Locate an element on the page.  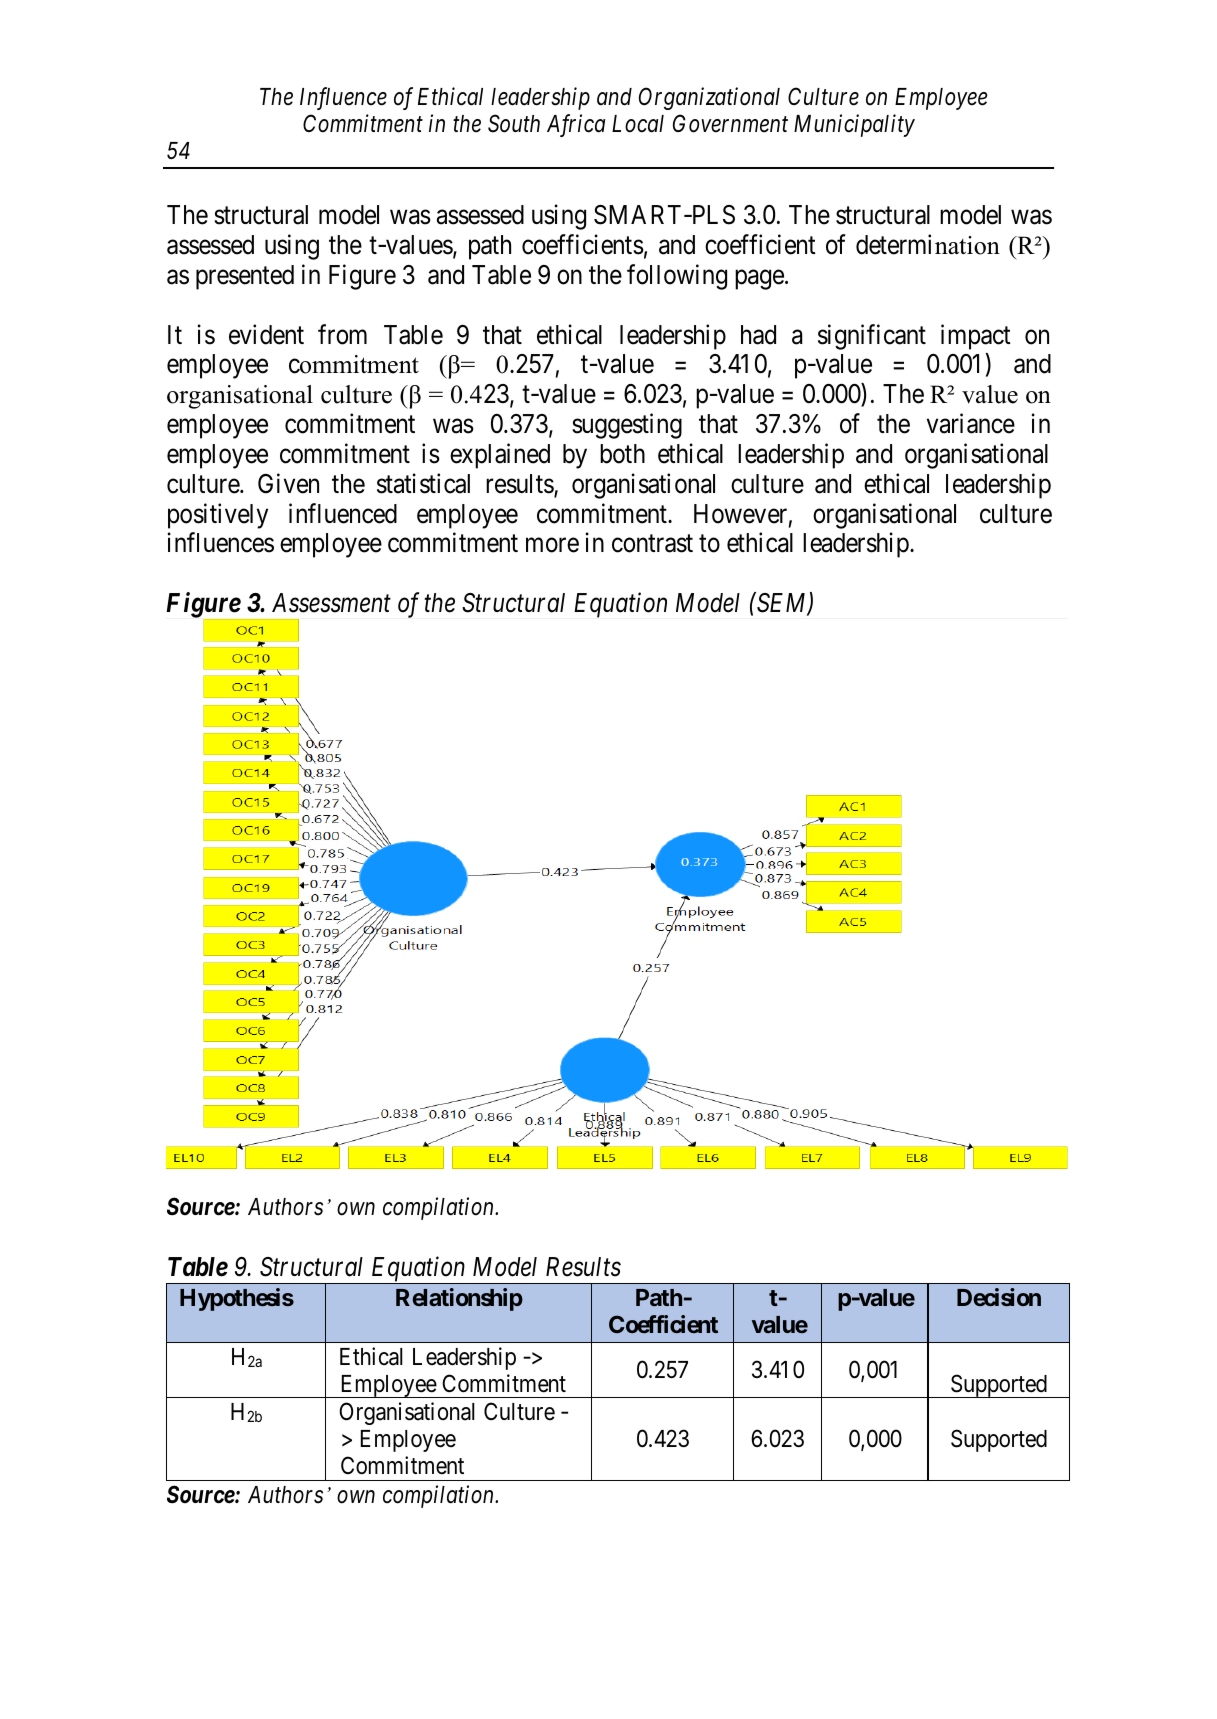
Local is located at coordinates (638, 124).
